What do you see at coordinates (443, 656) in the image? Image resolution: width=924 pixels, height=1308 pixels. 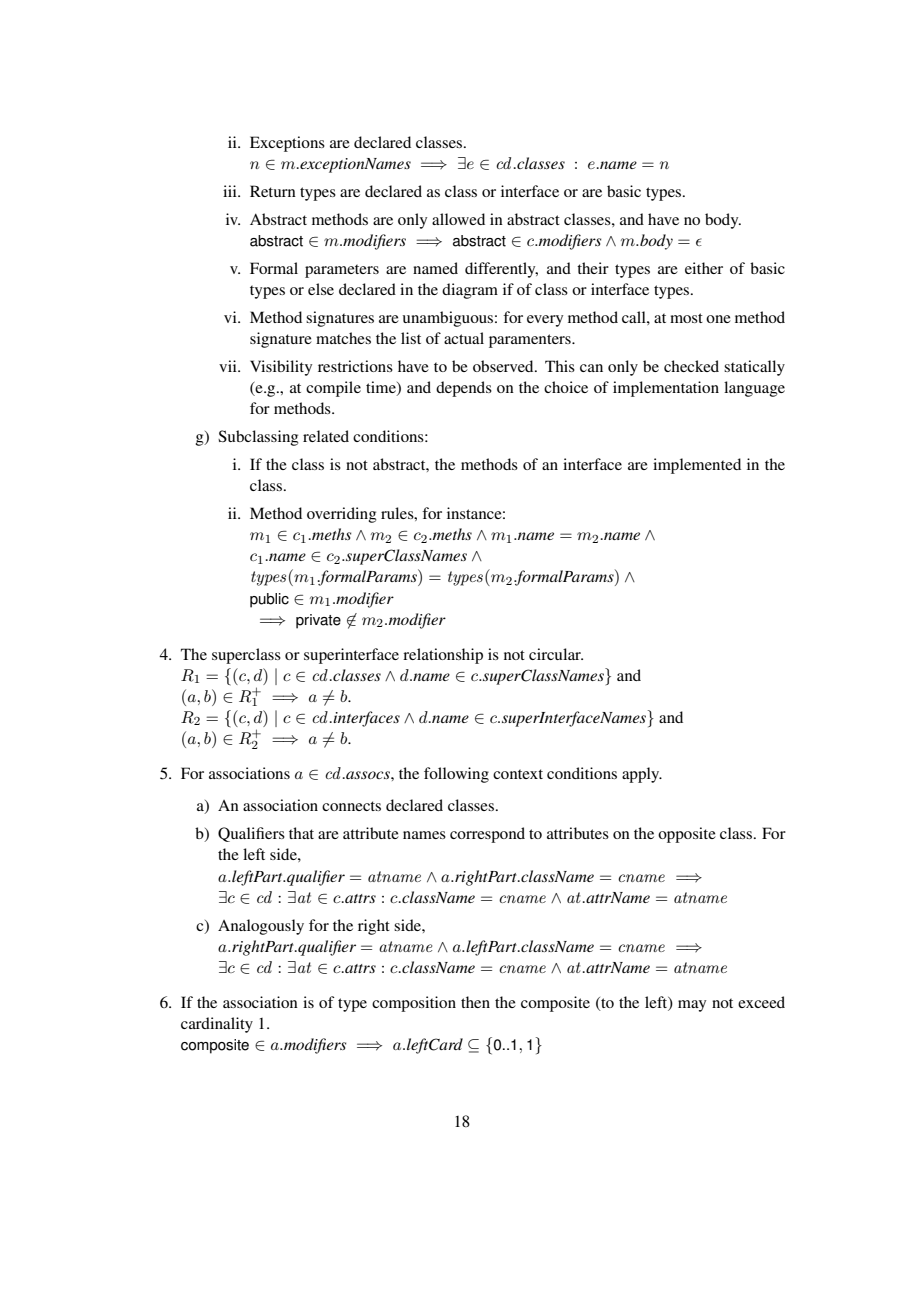 I see `relationship` at bounding box center [443, 656].
